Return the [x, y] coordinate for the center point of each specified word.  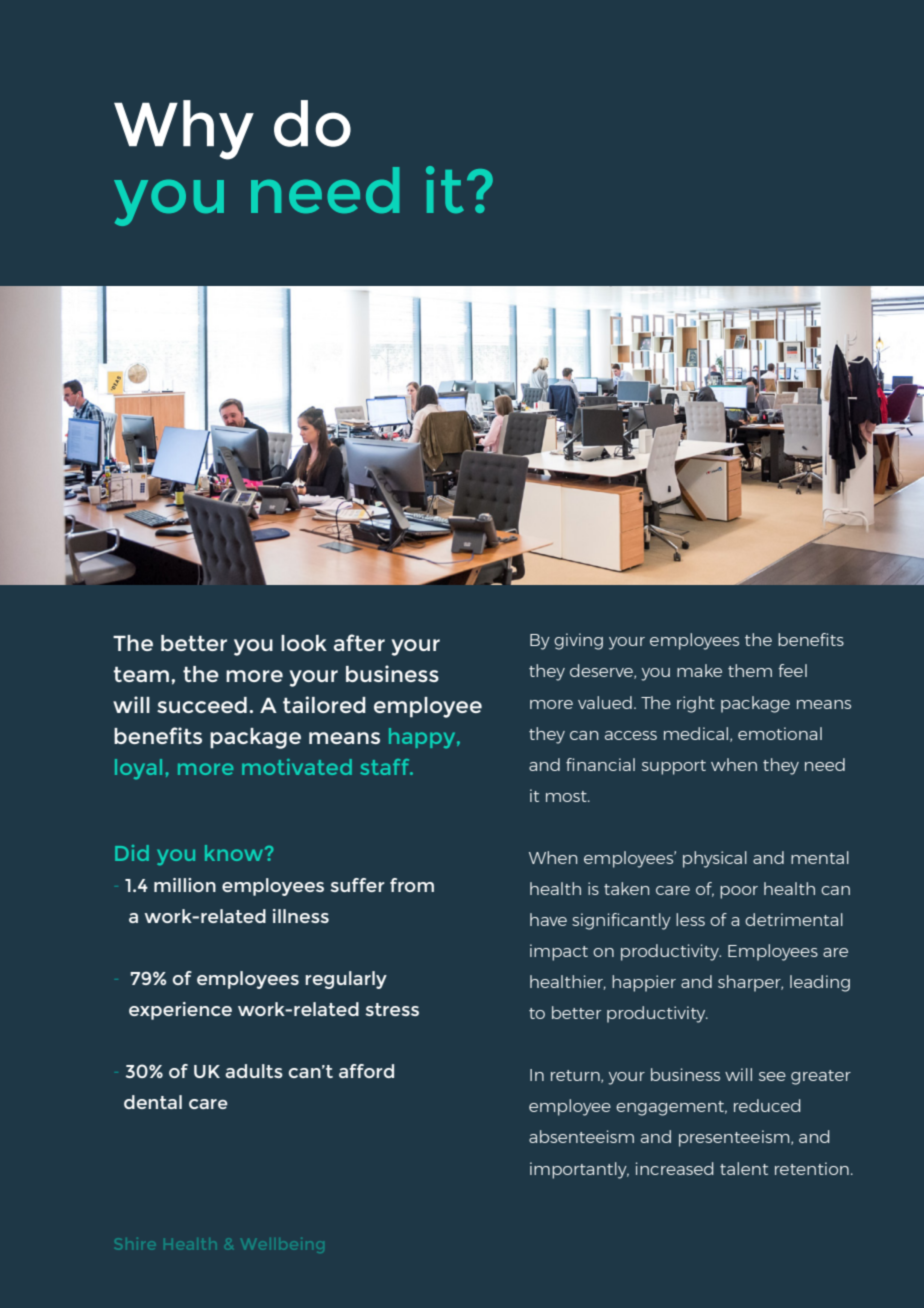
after [359, 642]
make [699, 670]
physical [715, 859]
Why [184, 130]
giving [578, 641]
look [304, 643]
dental [153, 1102]
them [750, 670]
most [567, 796]
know [235, 853]
